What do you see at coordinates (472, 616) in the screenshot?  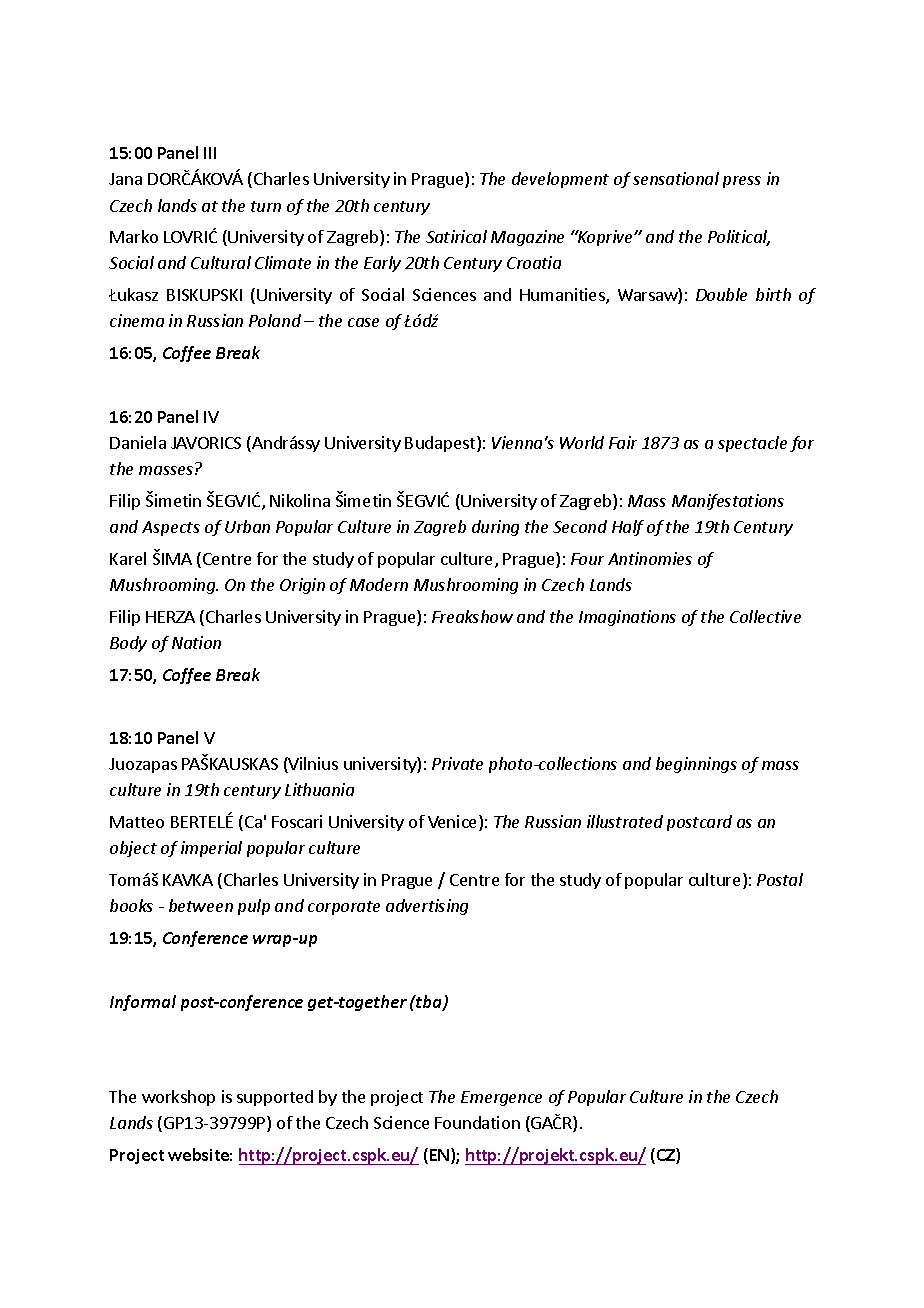 I see `Freakshow` at bounding box center [472, 616].
